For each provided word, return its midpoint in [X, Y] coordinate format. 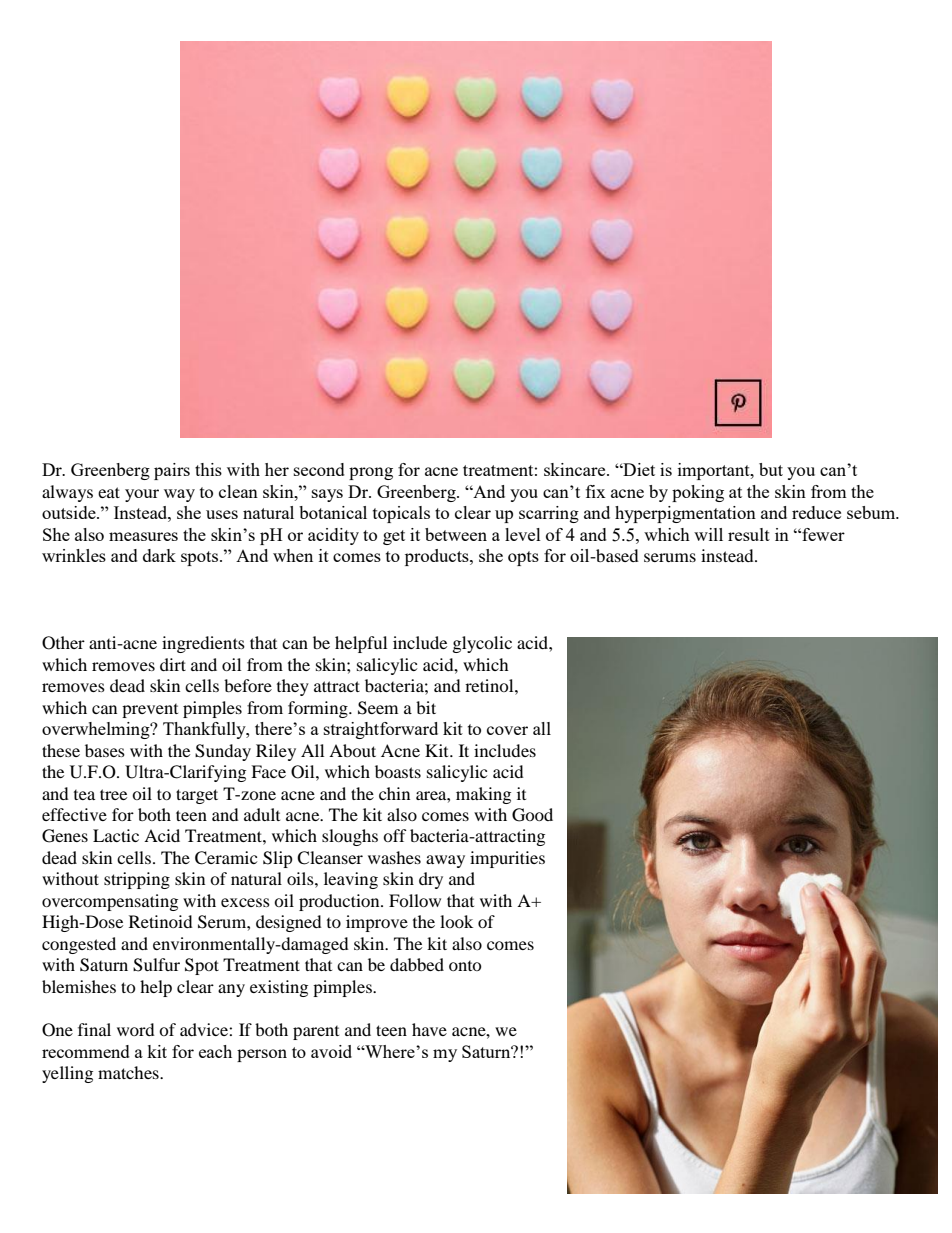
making [483, 795]
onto [465, 966]
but [771, 469]
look [456, 921]
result [749, 534]
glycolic [482, 644]
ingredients [203, 644]
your [142, 495]
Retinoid [161, 921]
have [429, 1029]
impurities [507, 859]
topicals [401, 514]
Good [532, 815]
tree [113, 794]
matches [129, 1072]
